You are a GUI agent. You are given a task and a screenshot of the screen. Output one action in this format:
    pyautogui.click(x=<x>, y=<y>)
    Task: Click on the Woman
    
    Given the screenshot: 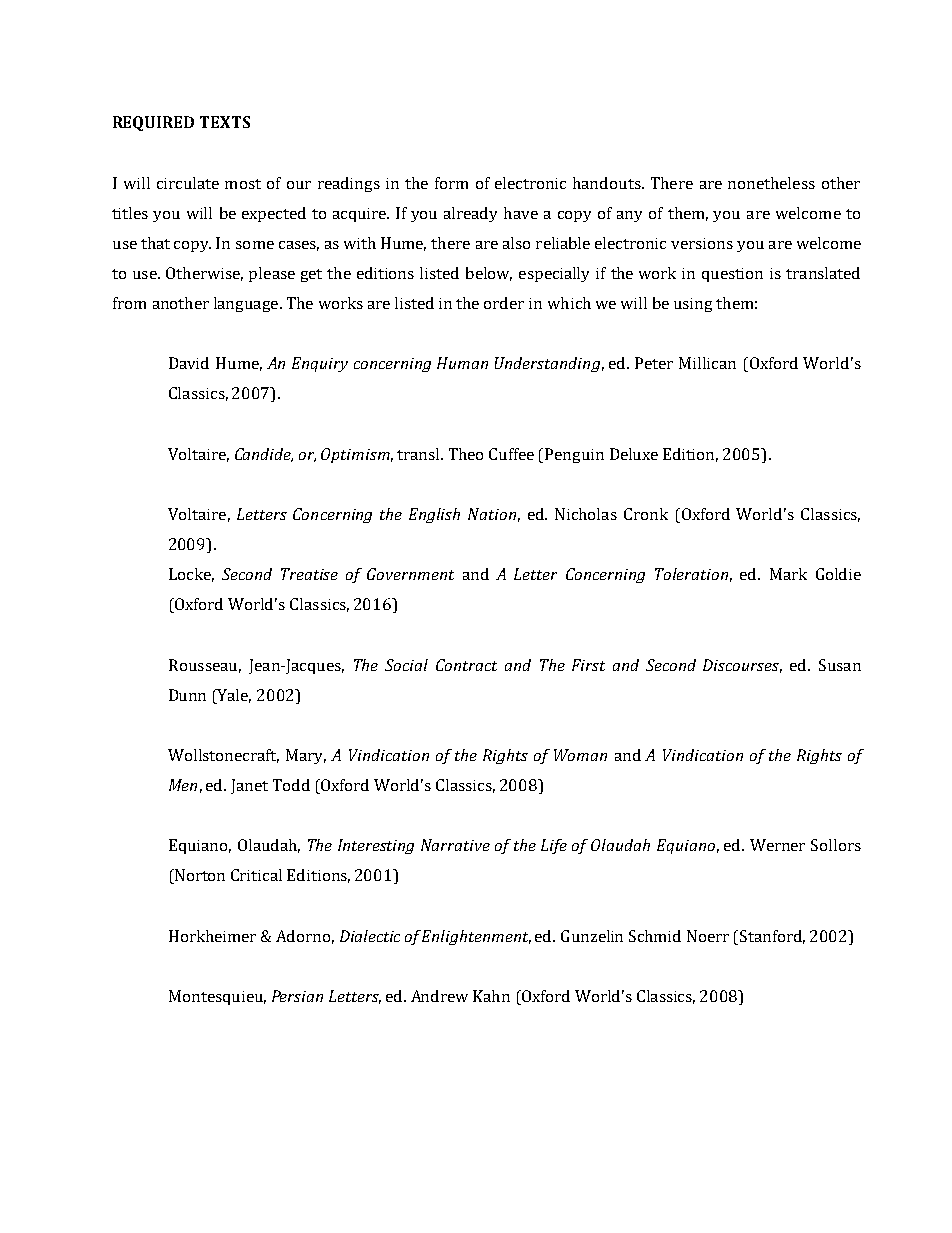 What is the action you would take?
    pyautogui.click(x=580, y=755)
